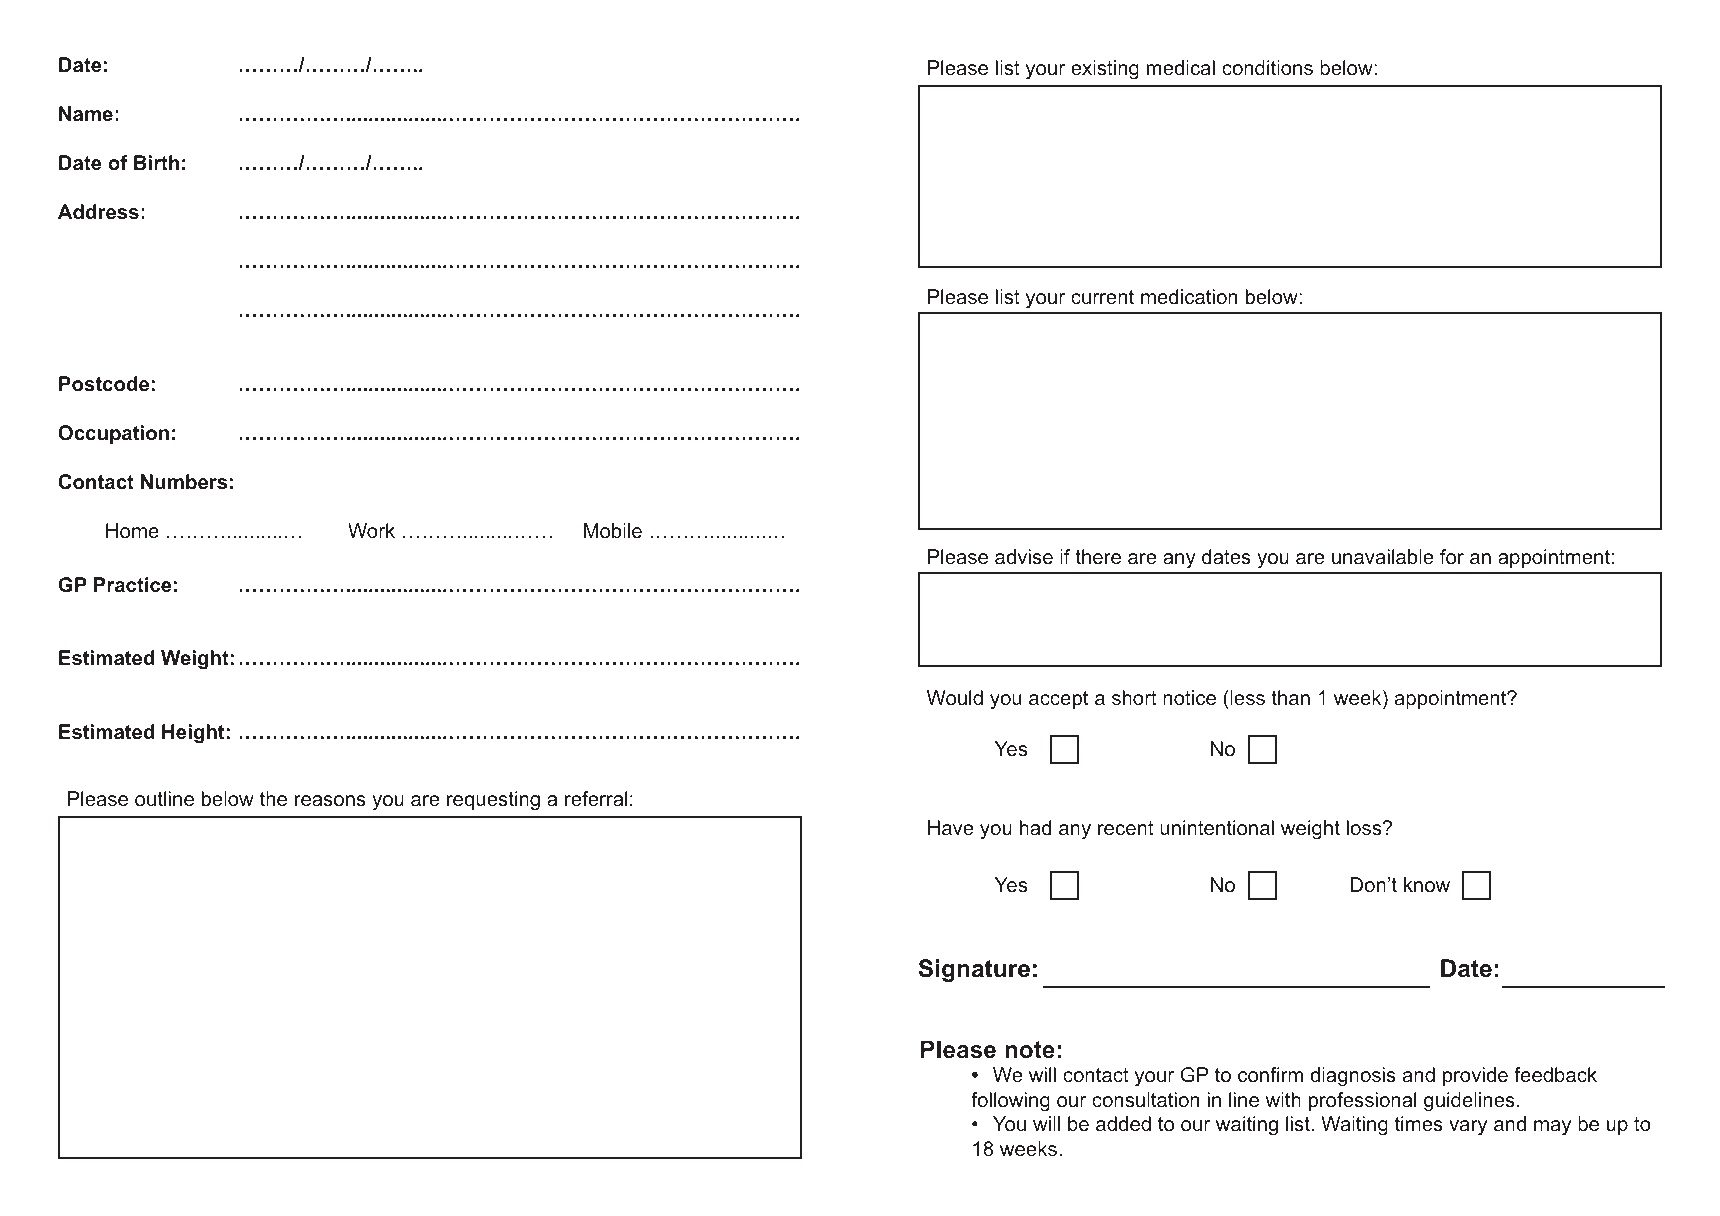  What do you see at coordinates (1362, 1101) in the screenshot?
I see `professional` at bounding box center [1362, 1101].
